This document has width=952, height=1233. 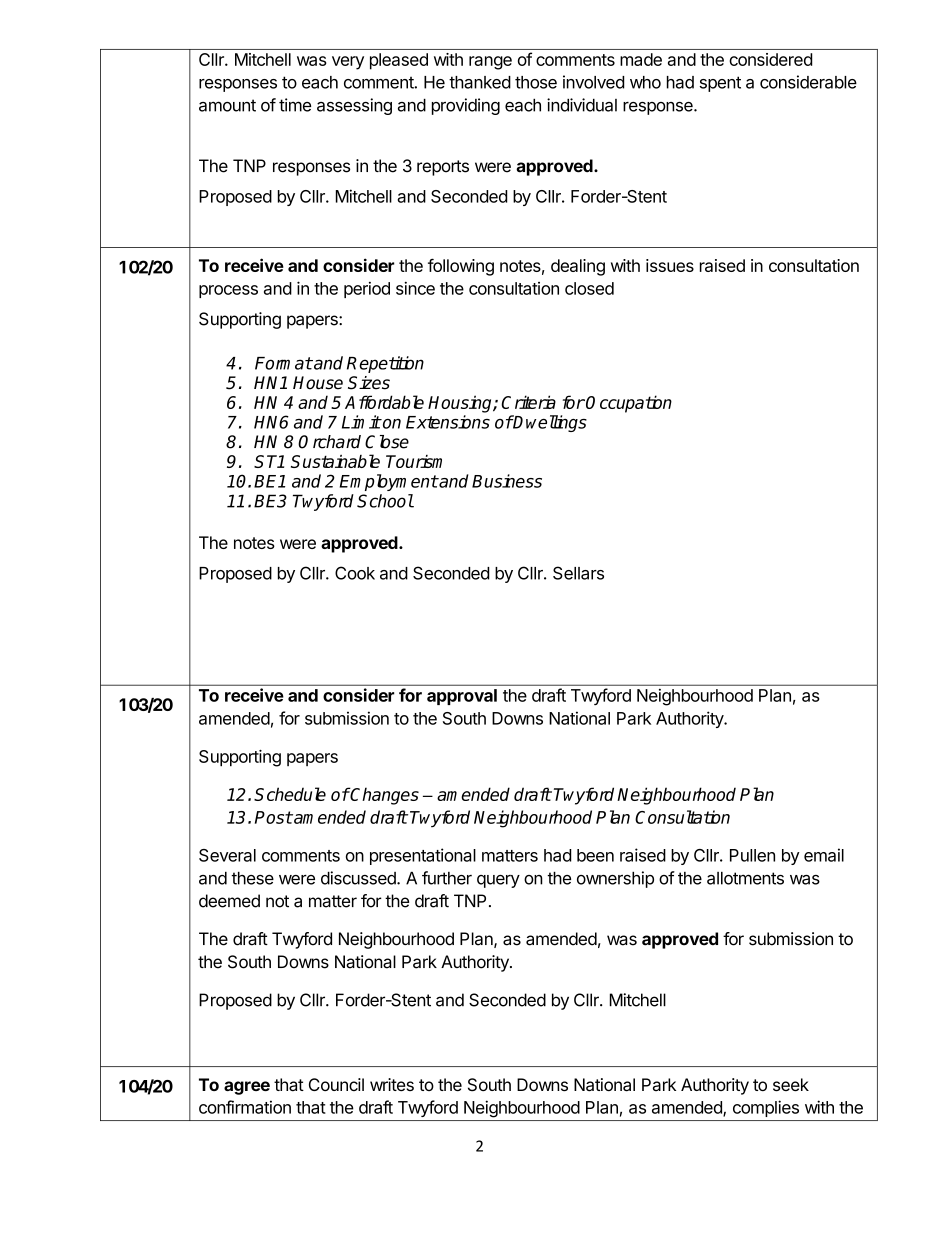 I want to click on Occupation, so click(x=629, y=404).
